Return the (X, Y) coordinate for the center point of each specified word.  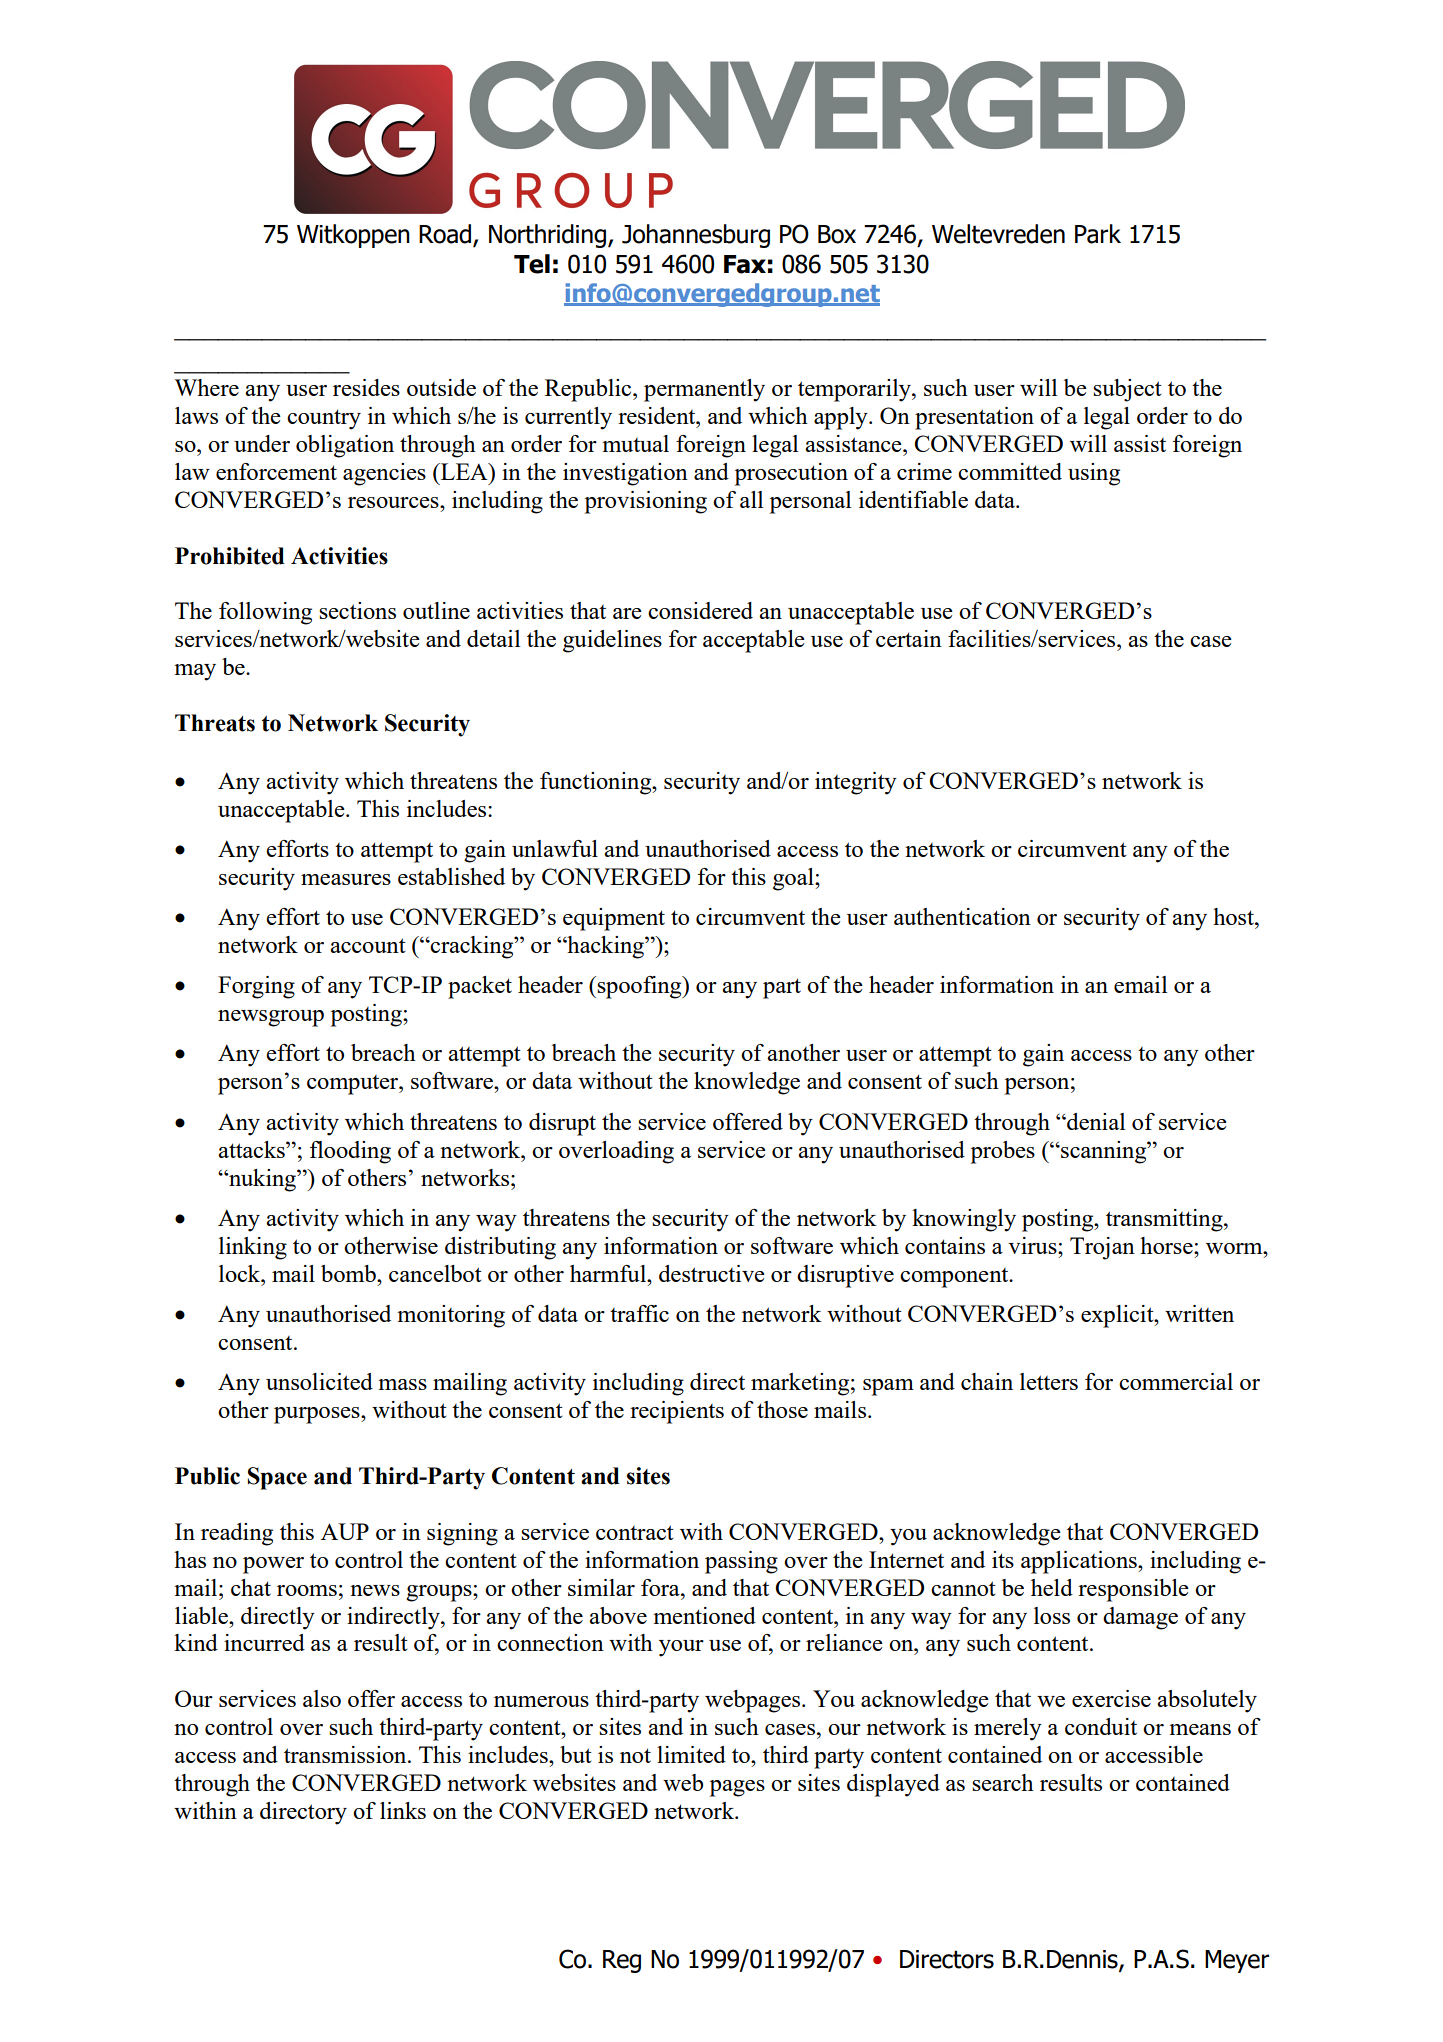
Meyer (1237, 1961)
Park (1098, 234)
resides (366, 387)
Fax (745, 264)
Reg (622, 1961)
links (403, 1810)
